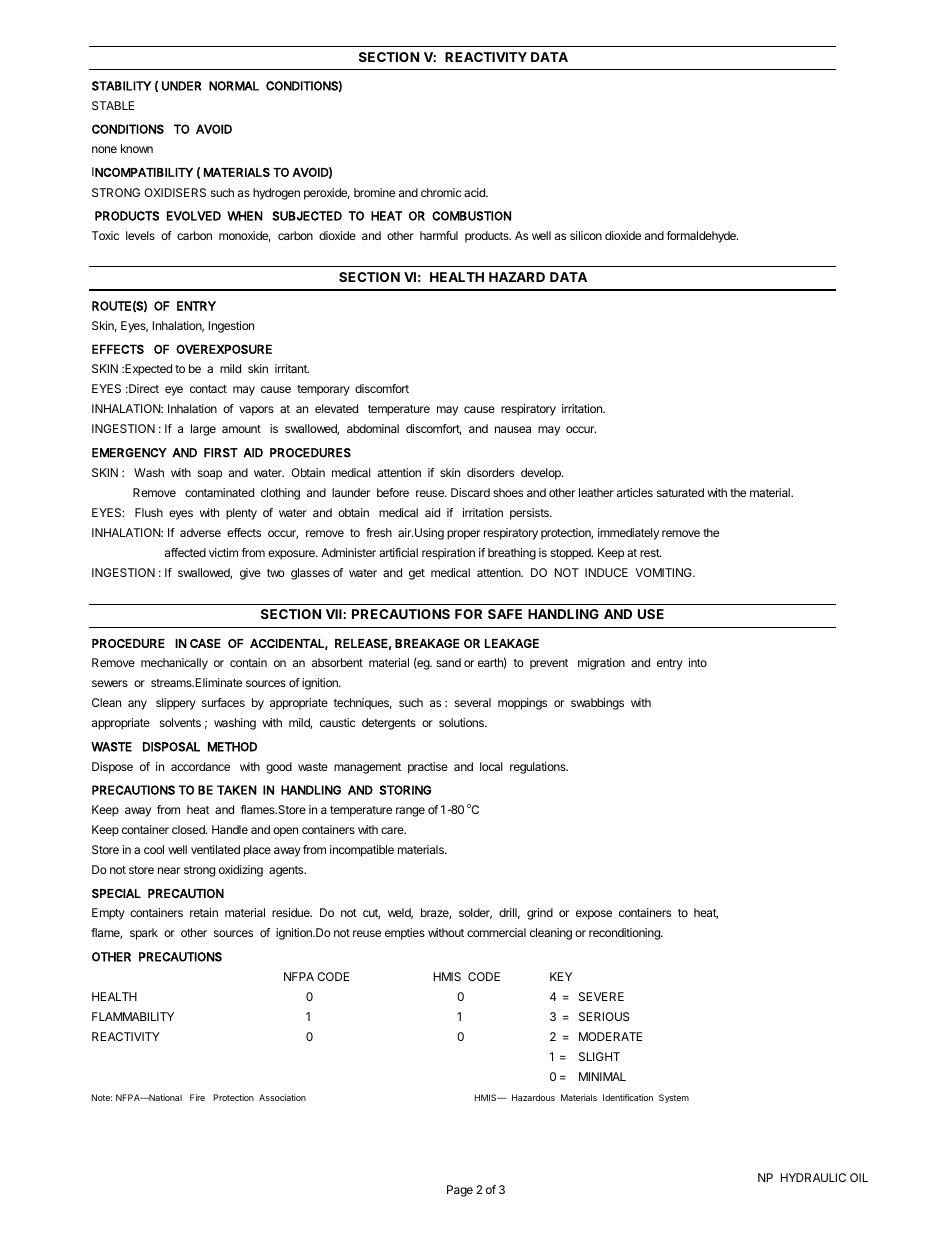 The height and width of the screenshot is (1233, 952). What do you see at coordinates (230, 829) in the screenshot?
I see `Handle` at bounding box center [230, 829].
